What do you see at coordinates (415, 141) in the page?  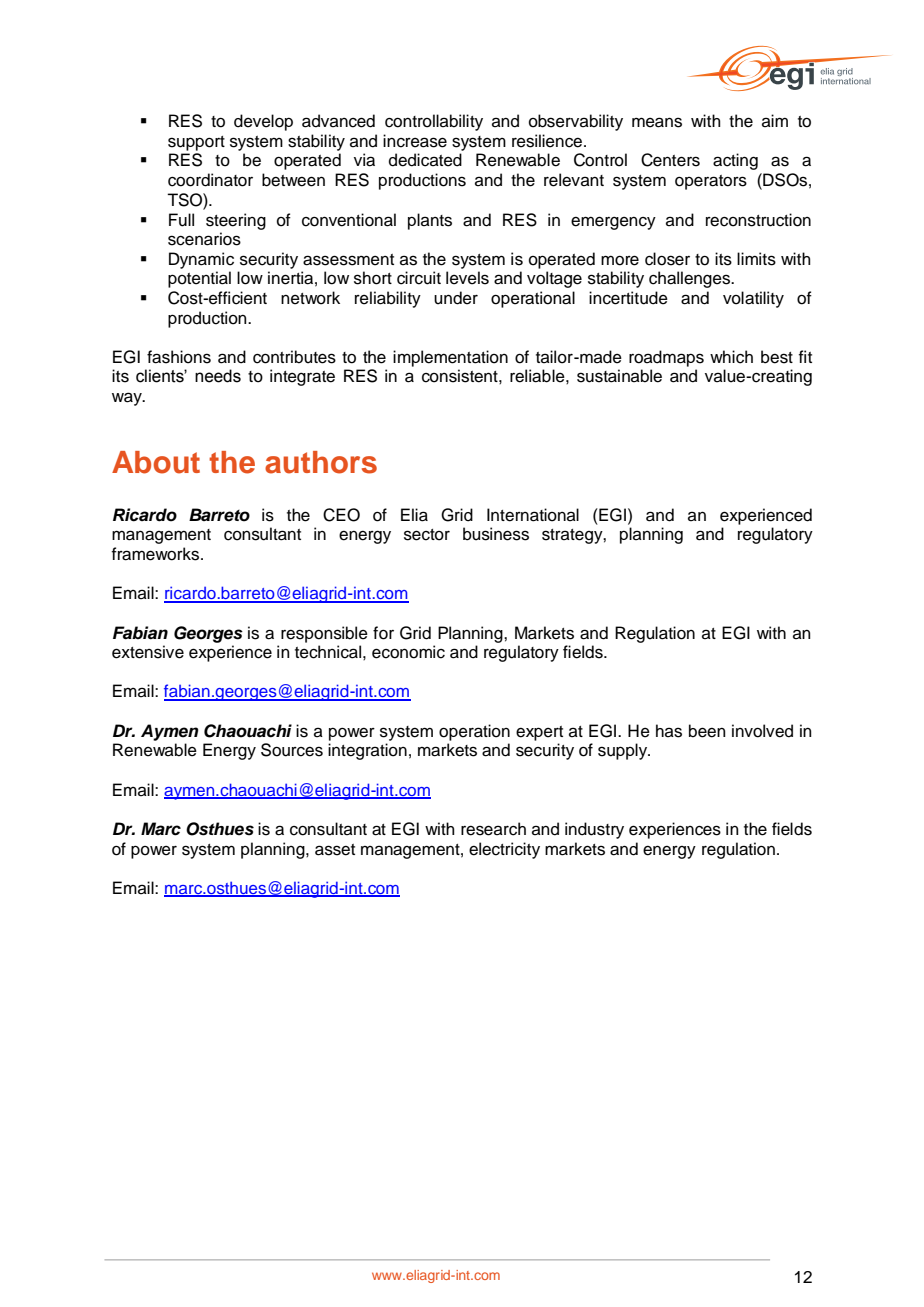 I see `increase` at bounding box center [415, 141].
